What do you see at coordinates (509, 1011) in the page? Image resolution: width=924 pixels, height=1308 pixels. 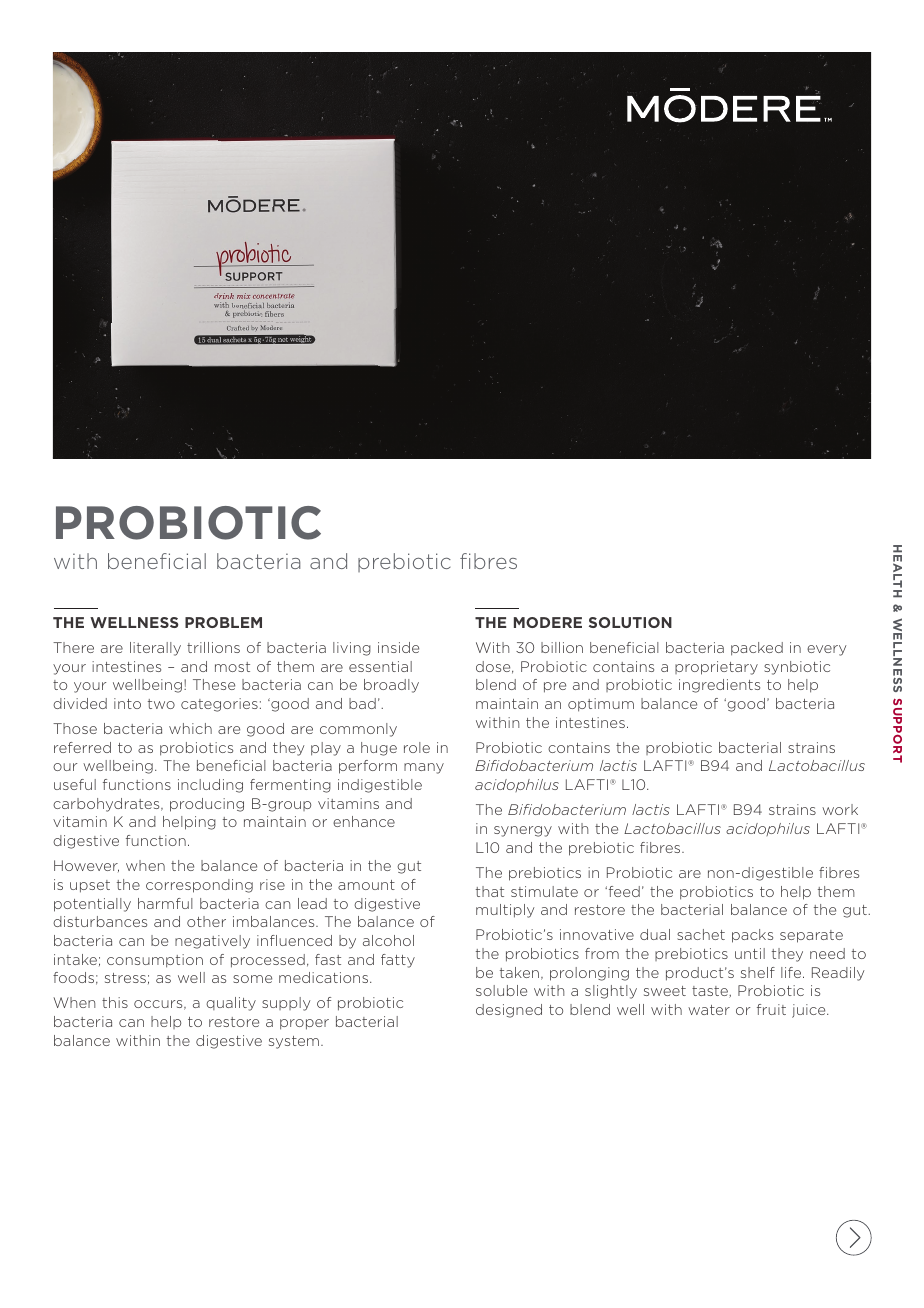 I see `designed` at bounding box center [509, 1011].
